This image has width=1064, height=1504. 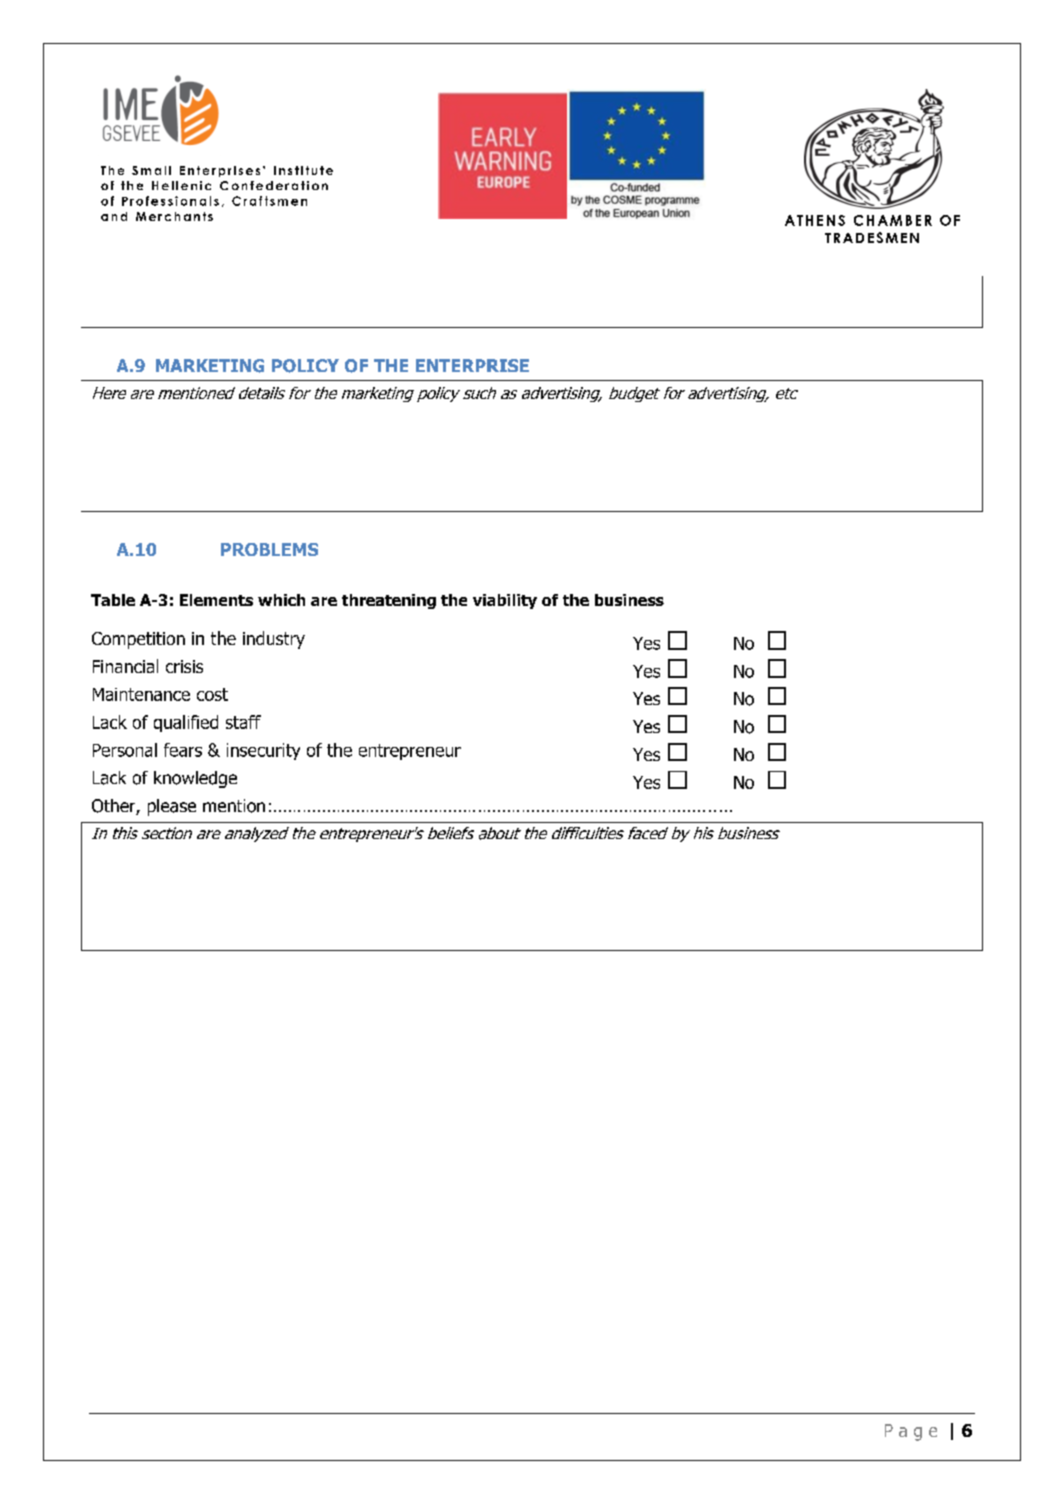 I want to click on Merchants, so click(x=174, y=216).
